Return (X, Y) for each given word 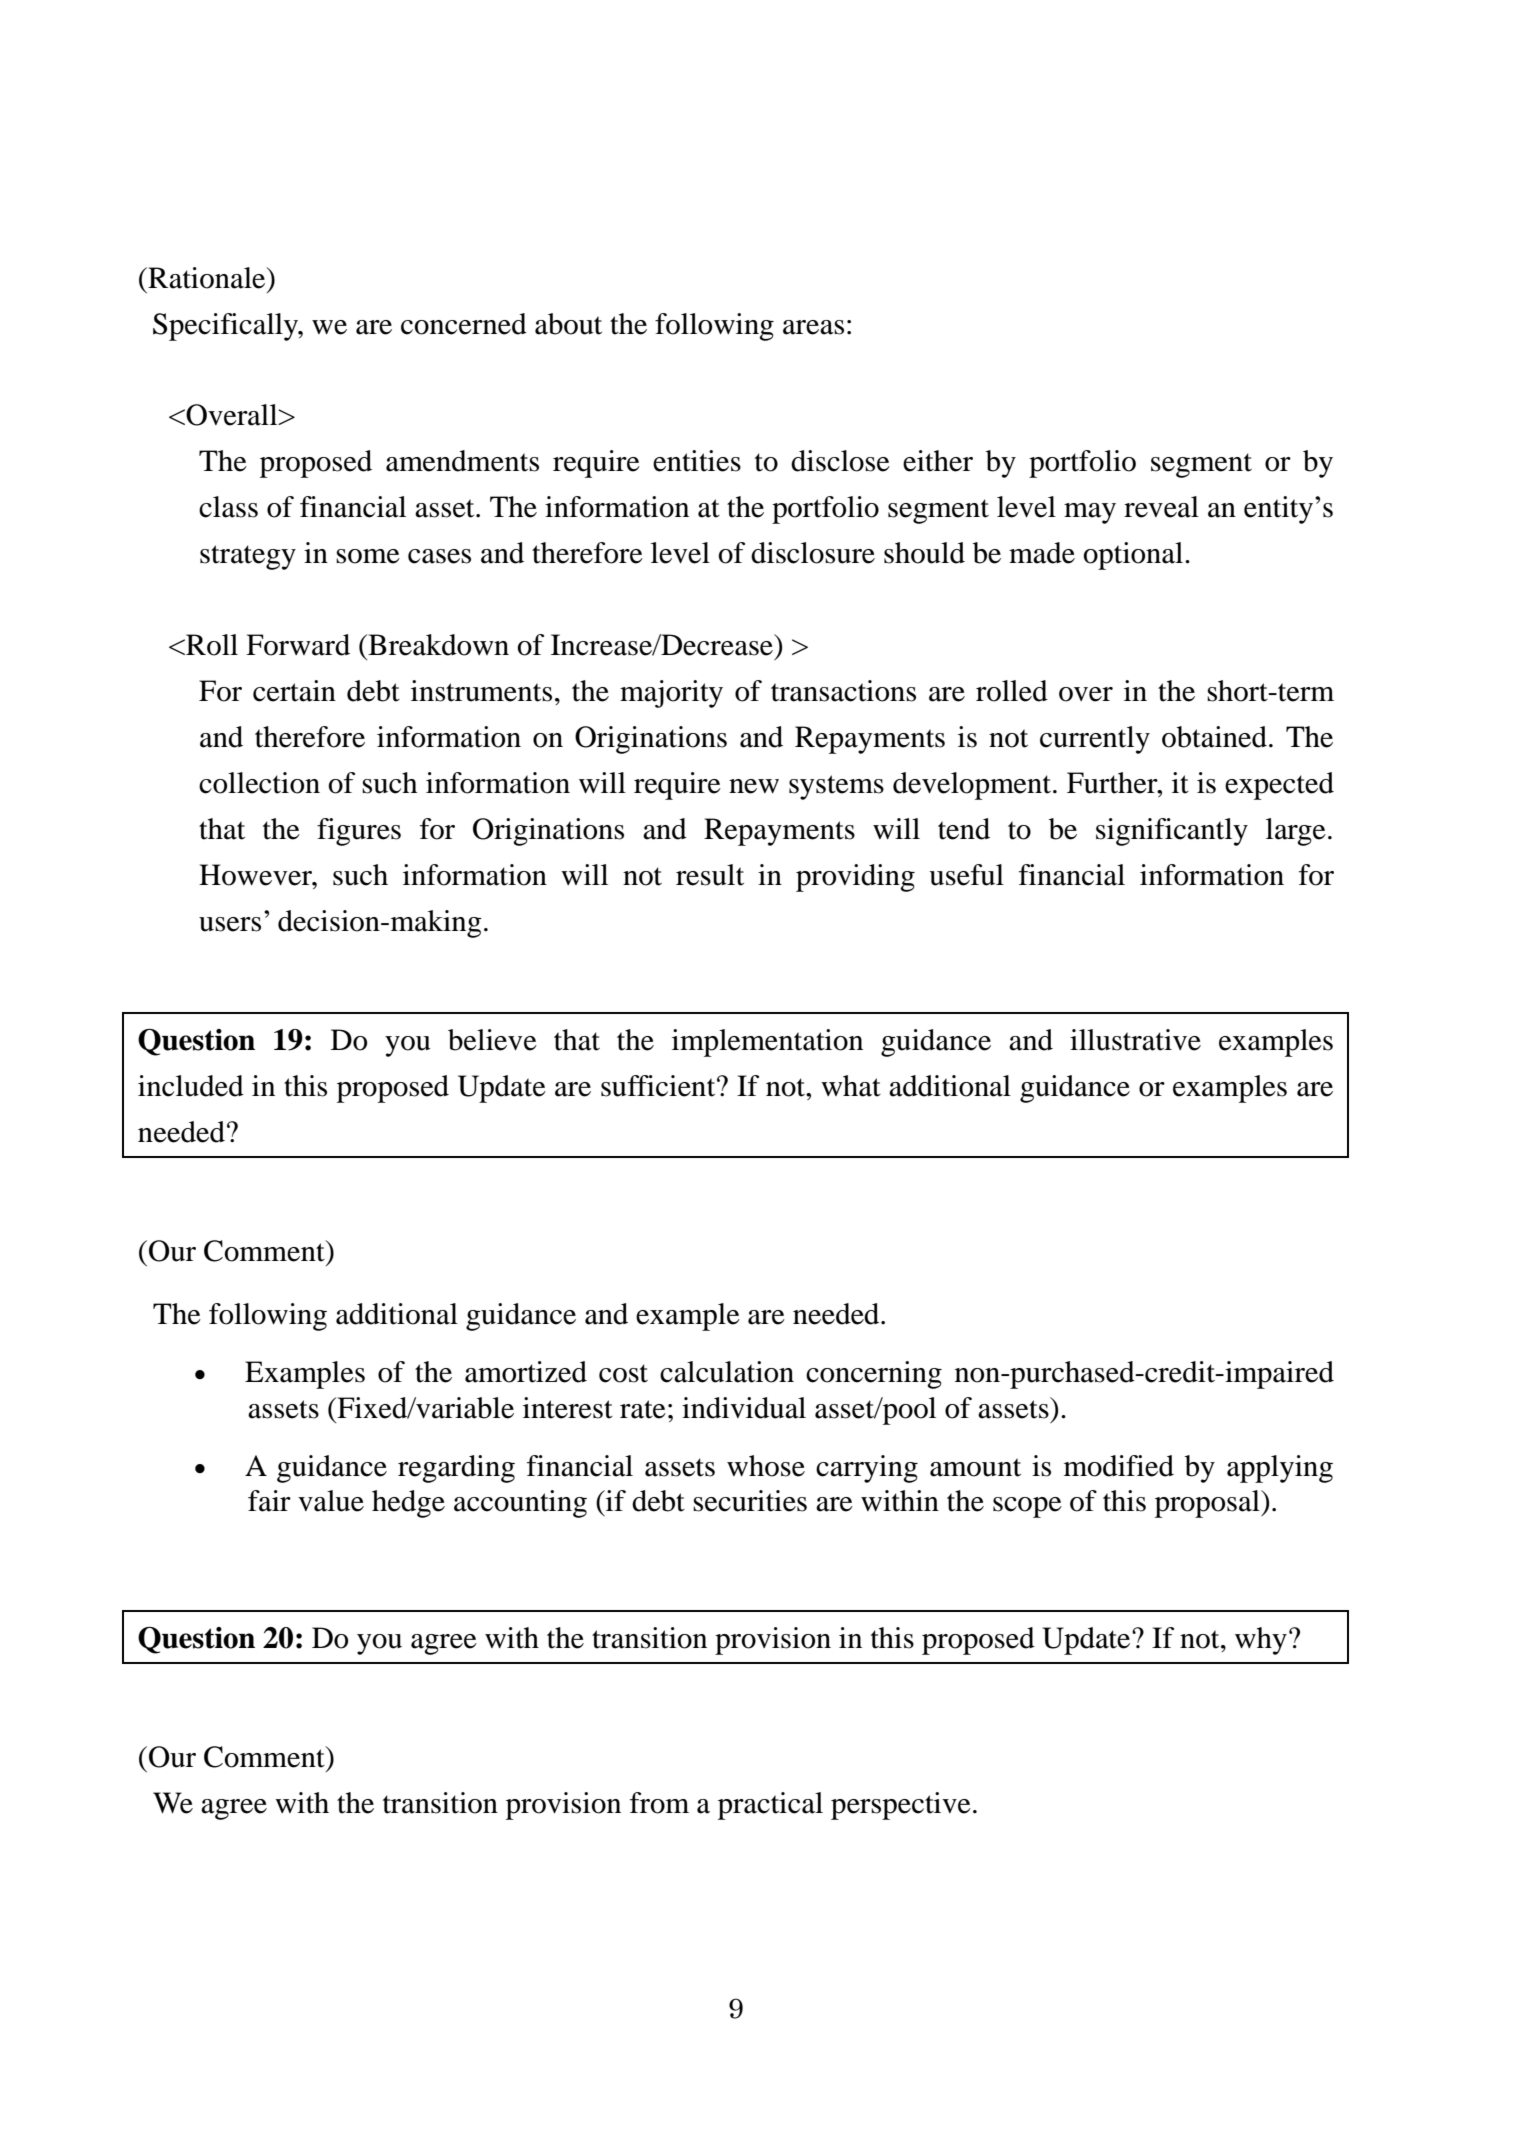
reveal (1161, 507)
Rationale (207, 278)
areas (813, 327)
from (659, 1803)
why (1261, 1641)
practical (770, 1806)
